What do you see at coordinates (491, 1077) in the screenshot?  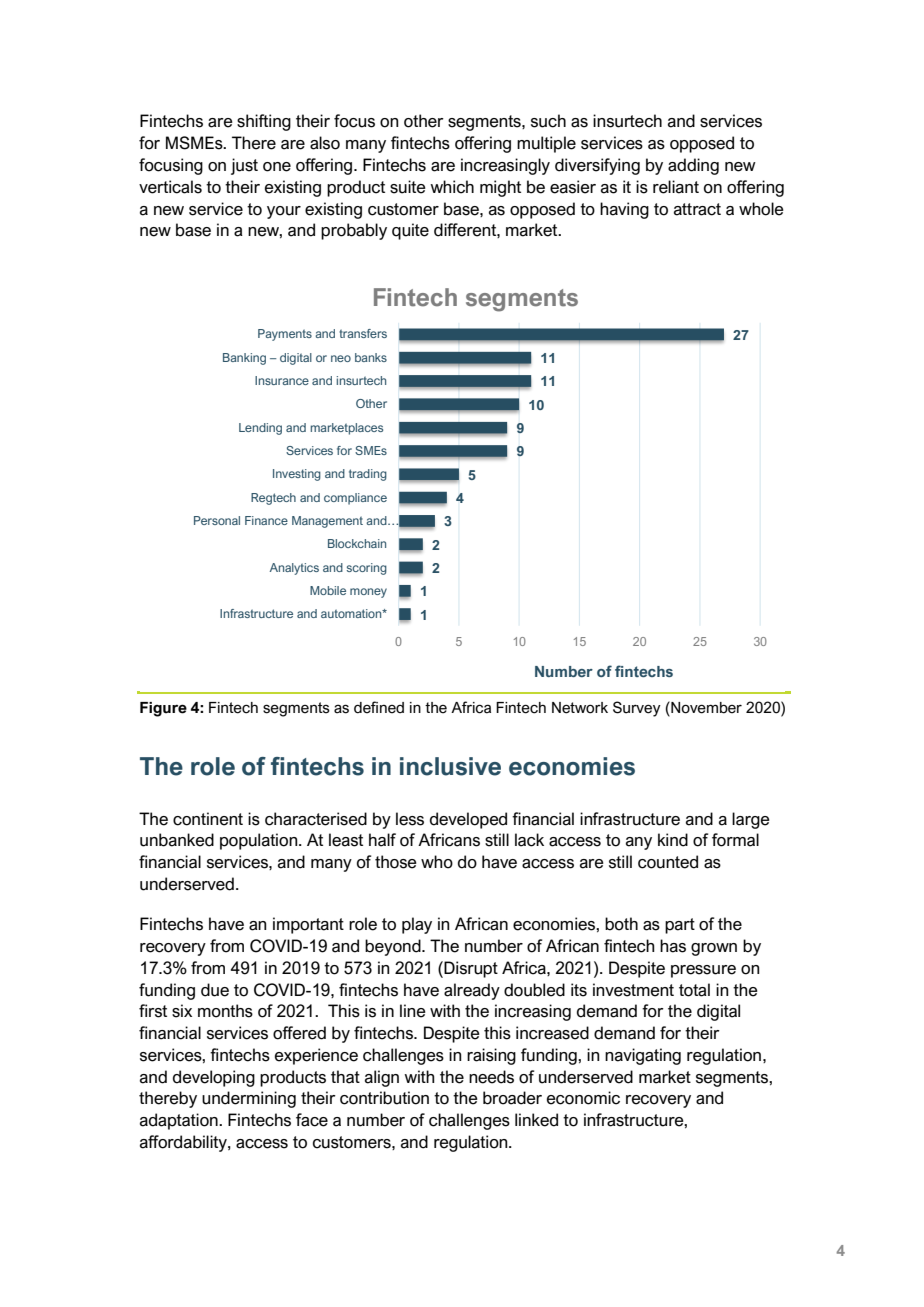 I see `needs` at bounding box center [491, 1077].
